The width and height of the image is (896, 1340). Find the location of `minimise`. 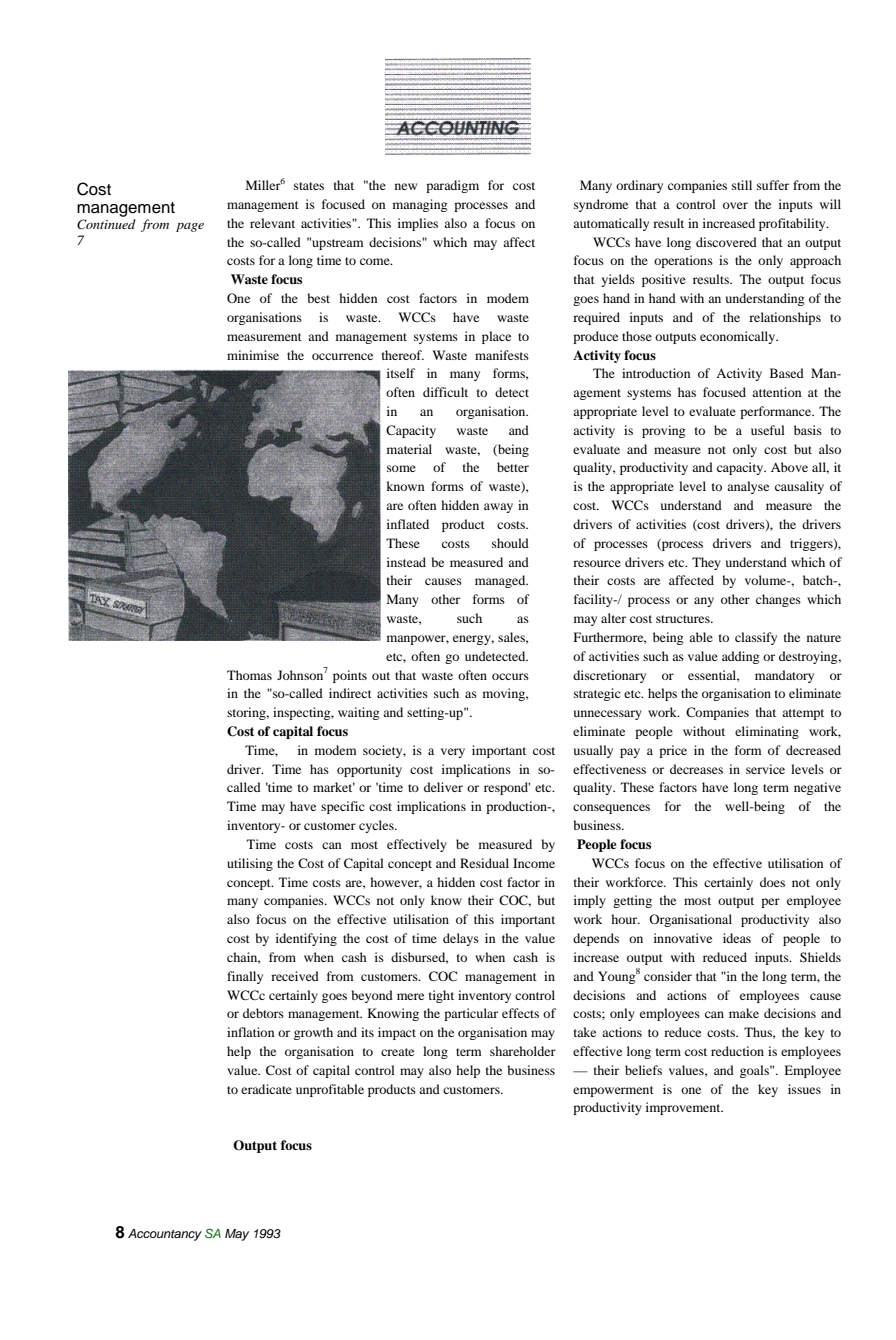

minimise is located at coordinates (253, 355).
